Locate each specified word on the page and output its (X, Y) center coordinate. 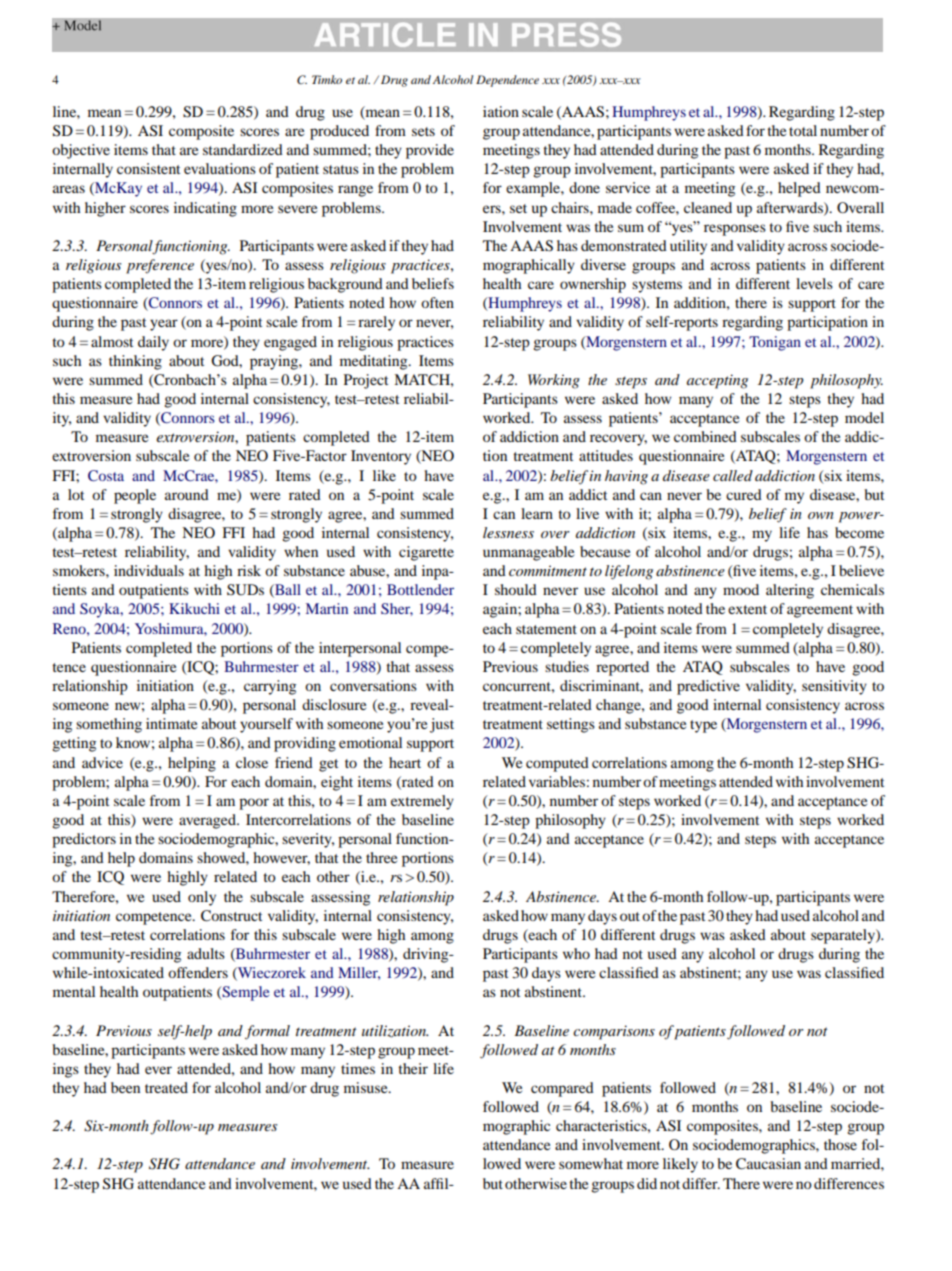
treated (166, 1087)
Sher (397, 609)
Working (554, 381)
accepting (717, 381)
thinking (135, 362)
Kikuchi (194, 608)
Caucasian (768, 1164)
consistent (148, 168)
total (803, 130)
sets (423, 131)
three (381, 857)
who (576, 953)
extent (747, 609)
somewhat (591, 1163)
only (202, 898)
